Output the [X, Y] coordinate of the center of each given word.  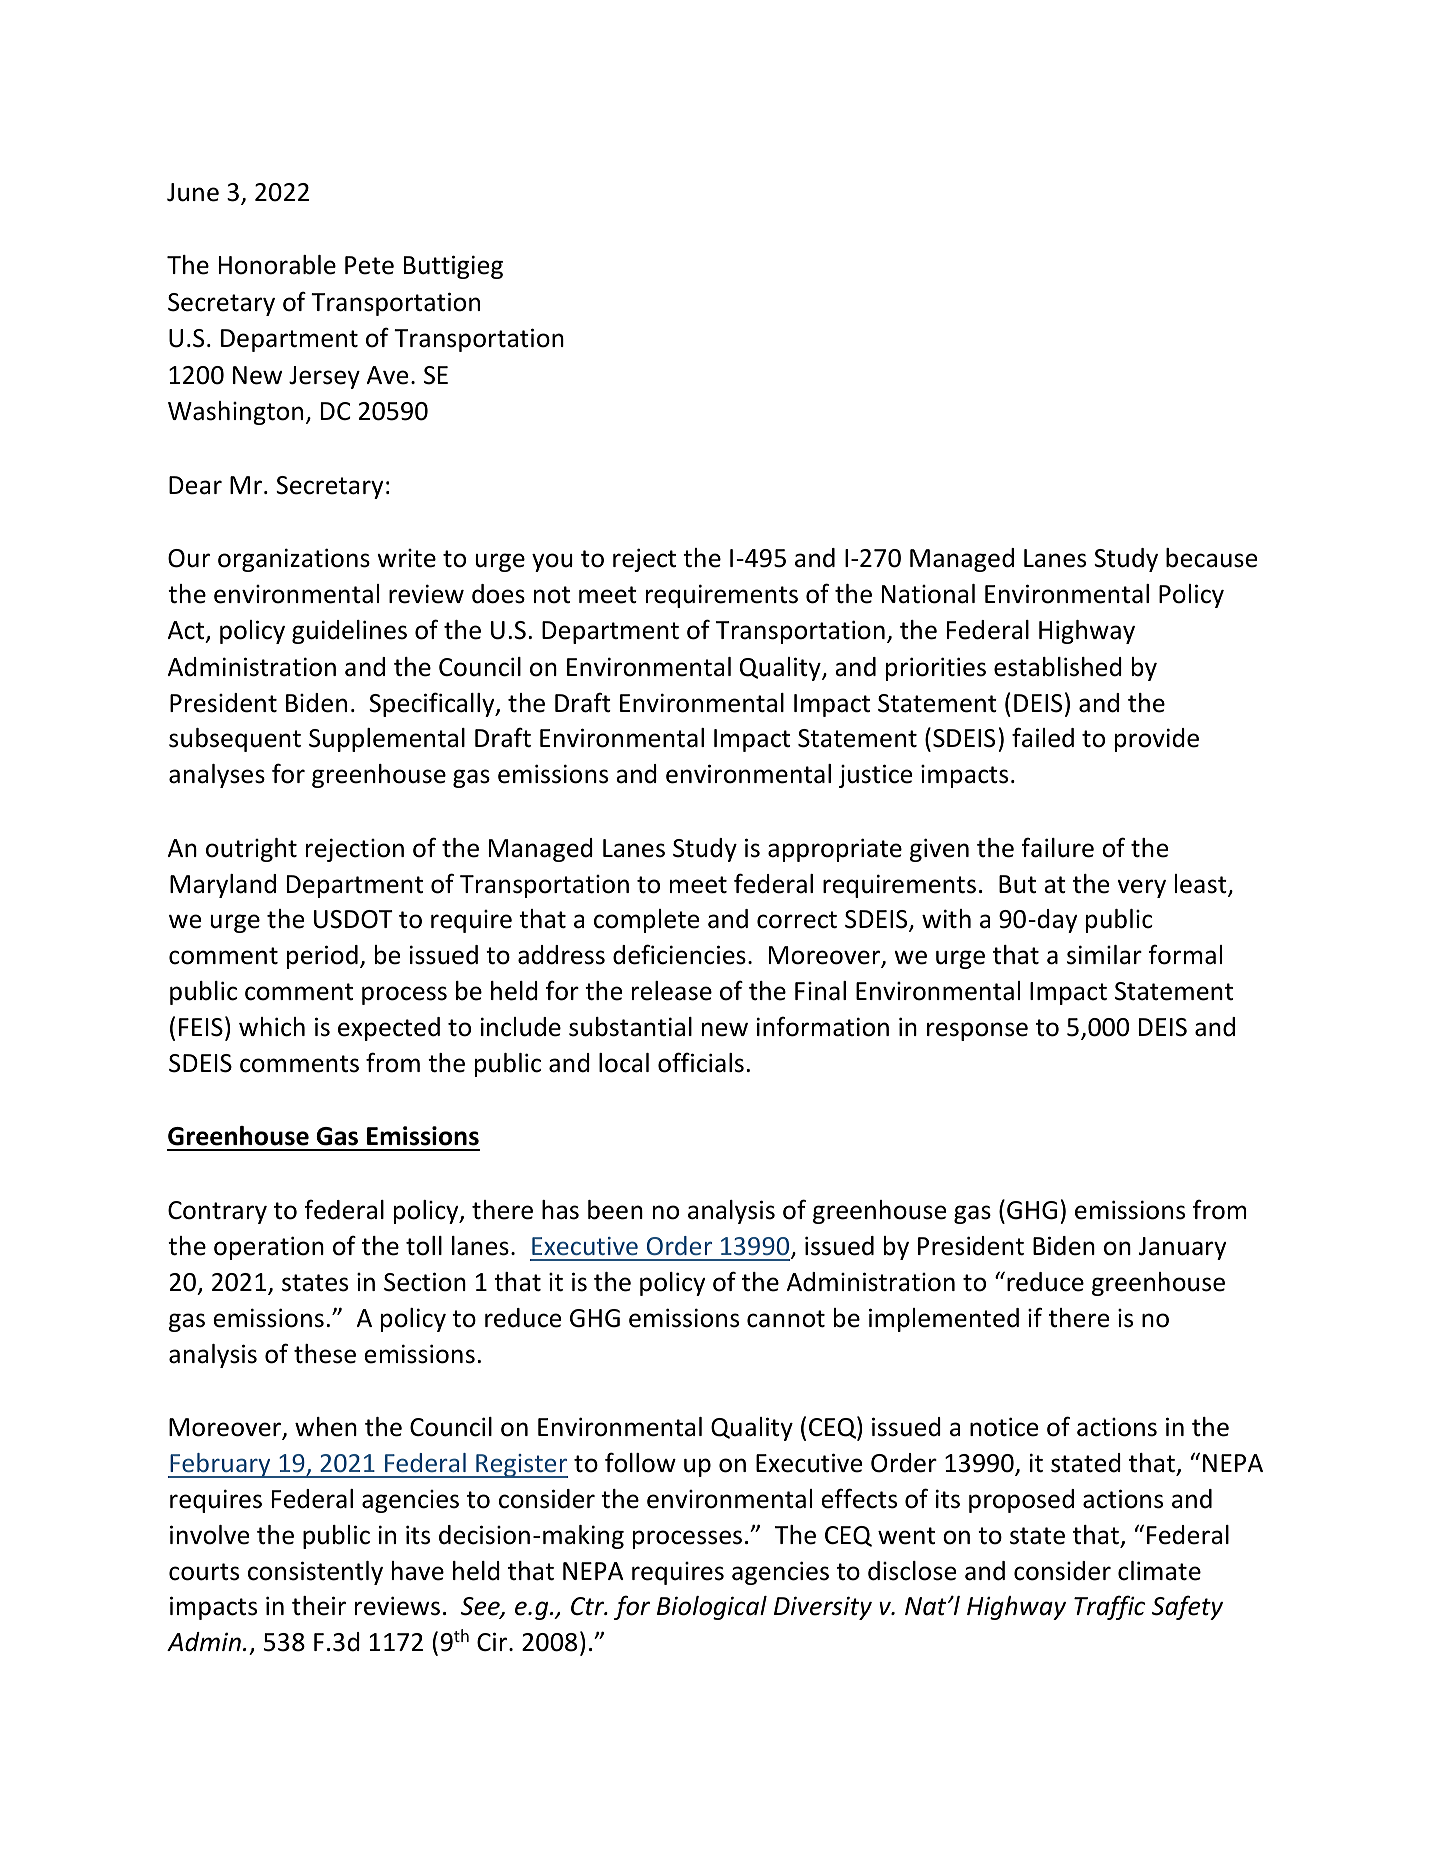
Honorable [277, 265]
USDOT [353, 919]
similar [1104, 955]
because [1211, 558]
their [319, 1606]
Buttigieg [453, 267]
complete [646, 921]
